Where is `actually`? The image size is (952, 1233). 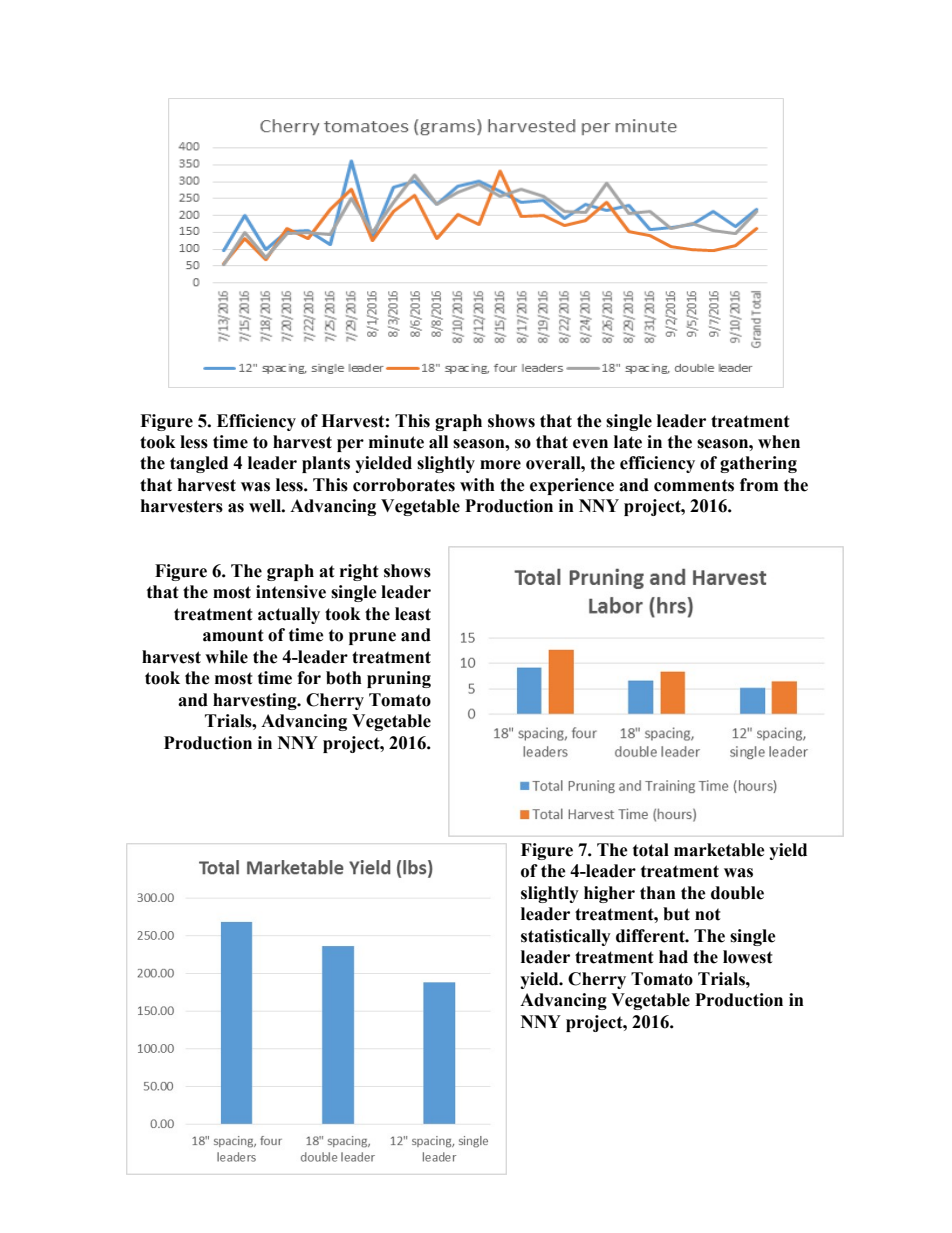 actually is located at coordinates (289, 615).
